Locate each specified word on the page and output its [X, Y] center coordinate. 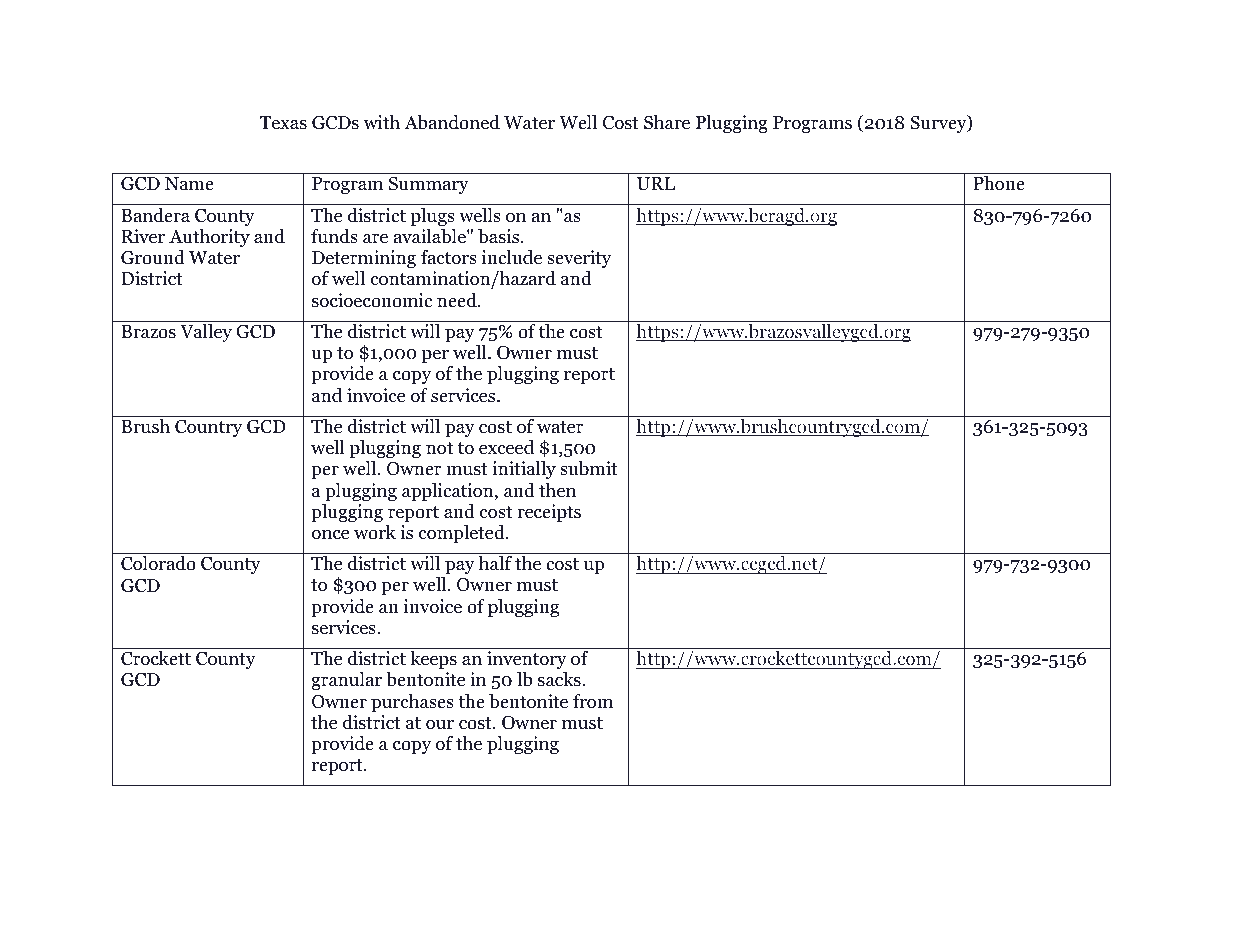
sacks [560, 679]
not [439, 448]
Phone [999, 183]
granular [346, 681]
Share [667, 122]
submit [589, 468]
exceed [506, 447]
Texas [283, 123]
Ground [153, 257]
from [593, 701]
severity [579, 259]
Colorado [158, 563]
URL [656, 184]
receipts [549, 513]
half [495, 563]
